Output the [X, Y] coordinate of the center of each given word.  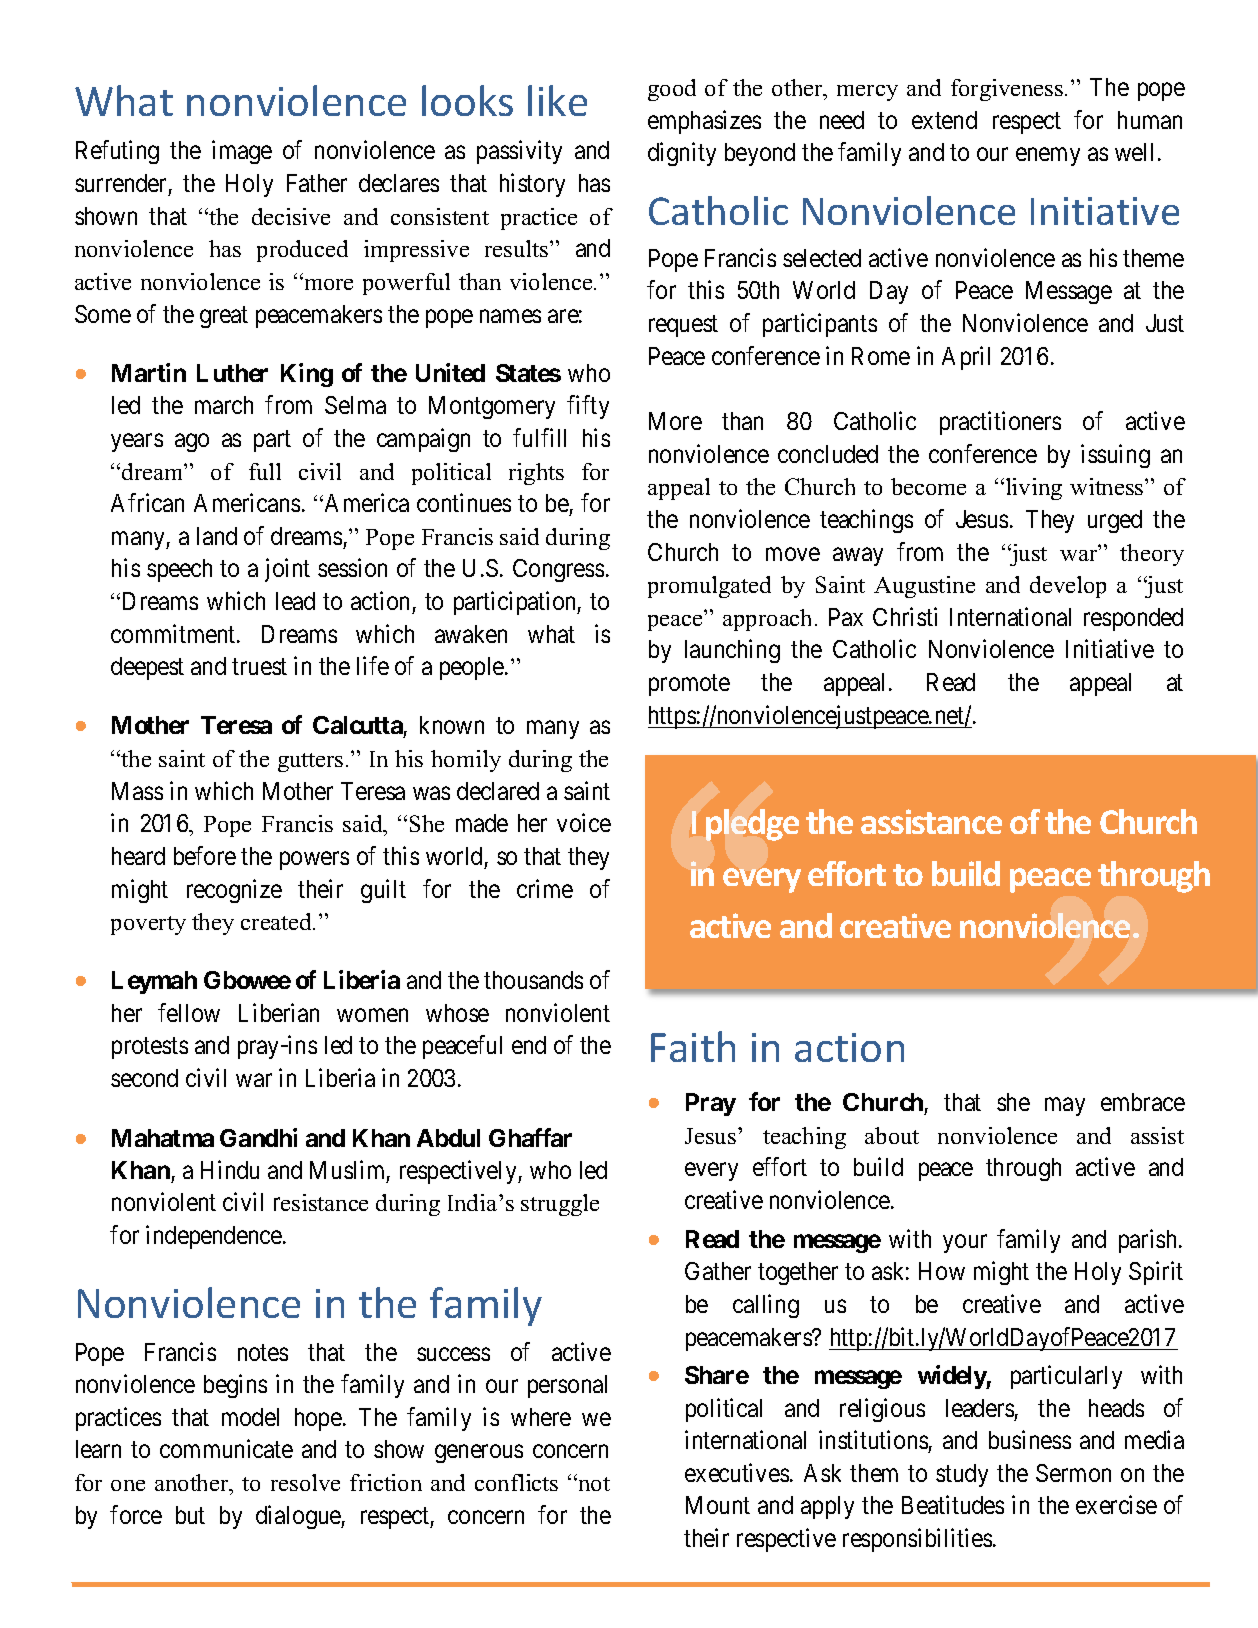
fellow [189, 1012]
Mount [718, 1505]
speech [179, 570]
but [190, 1515]
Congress [558, 570]
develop [1068, 587]
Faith [693, 1046]
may [1065, 1107]
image [242, 152]
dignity [682, 154]
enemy [1048, 157]
